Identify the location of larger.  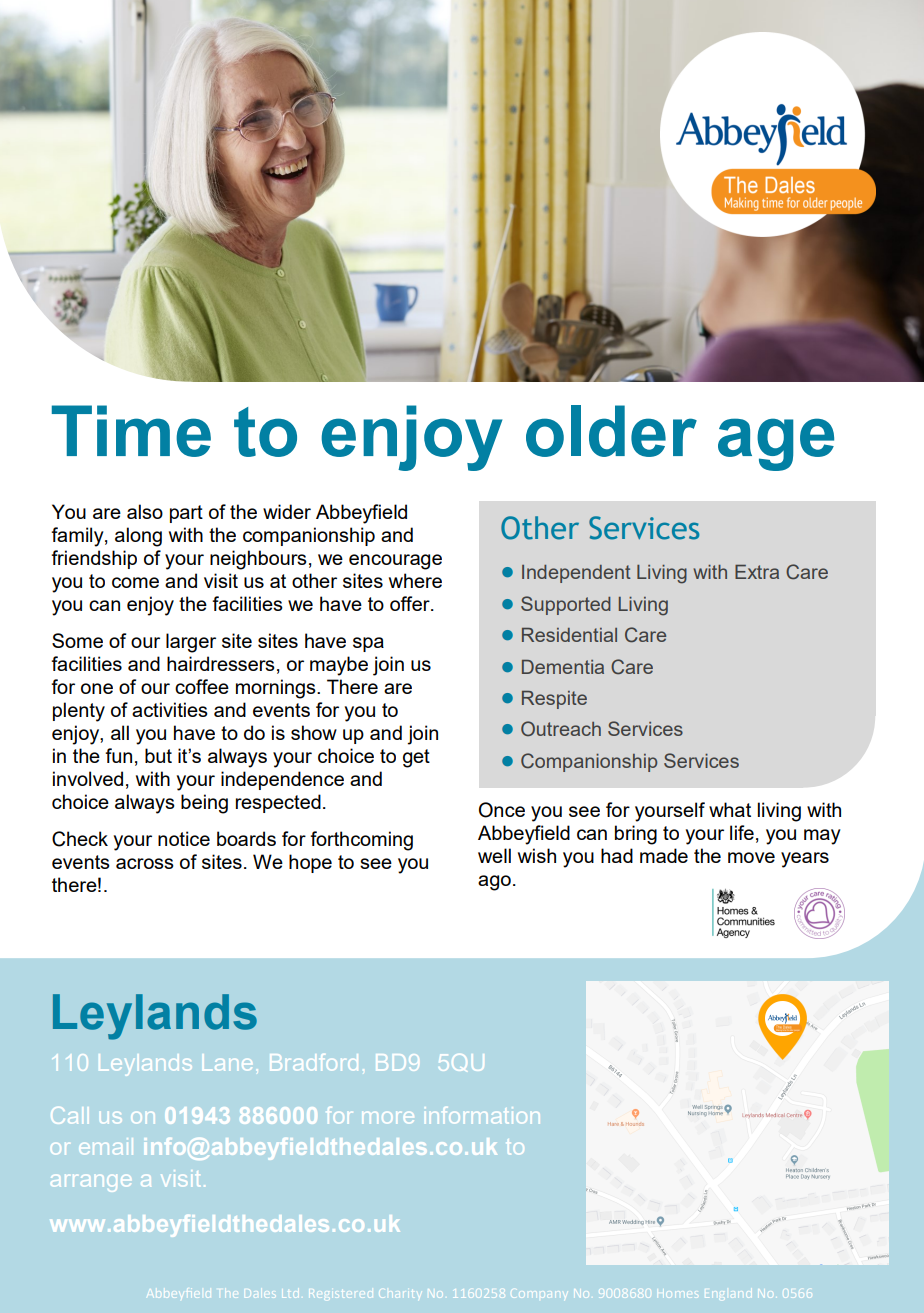
(191, 643).
